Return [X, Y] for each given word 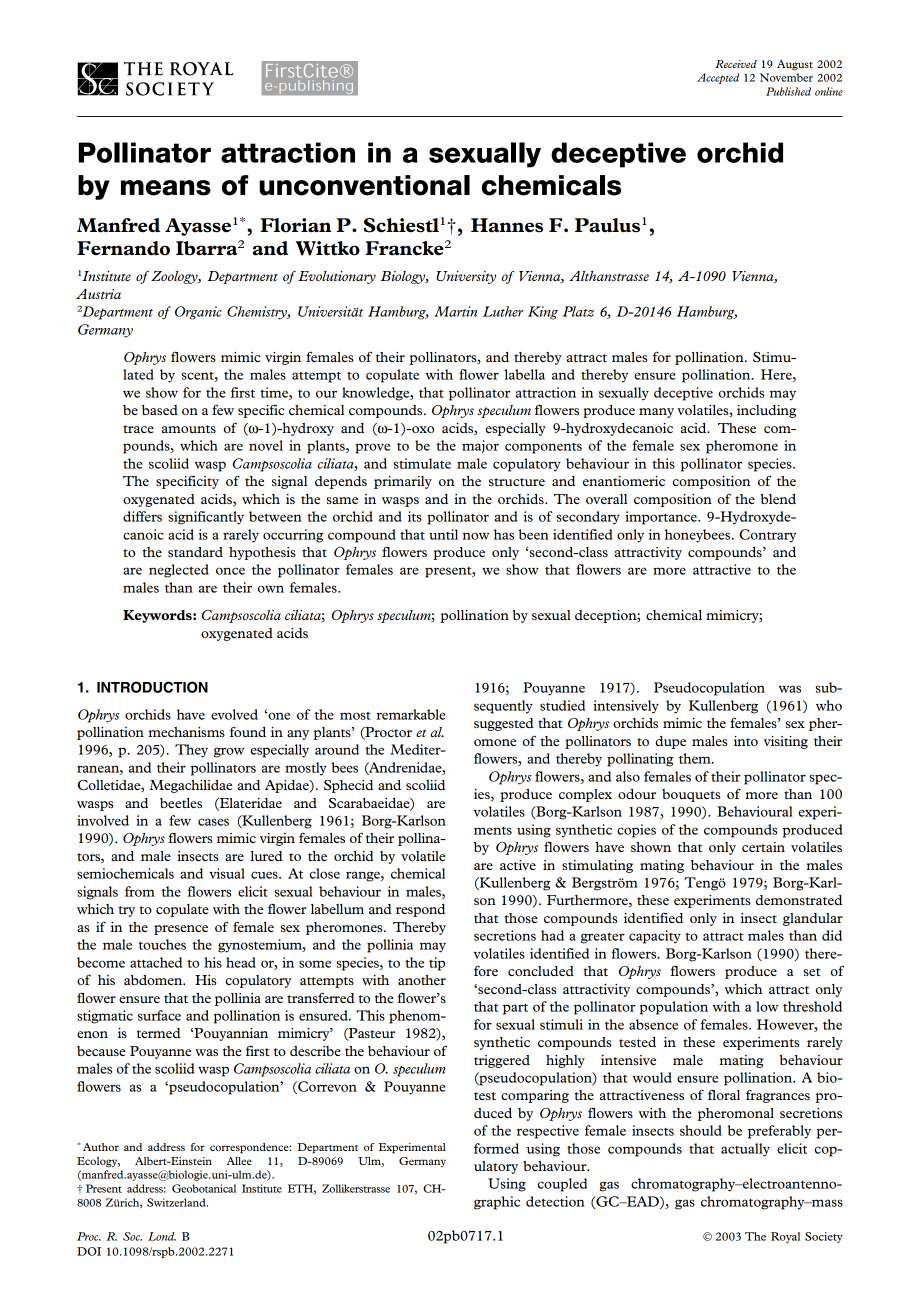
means [166, 188]
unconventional [364, 185]
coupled [562, 1185]
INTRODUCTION [152, 687]
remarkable [411, 714]
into [746, 741]
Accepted [718, 78]
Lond [162, 1236]
